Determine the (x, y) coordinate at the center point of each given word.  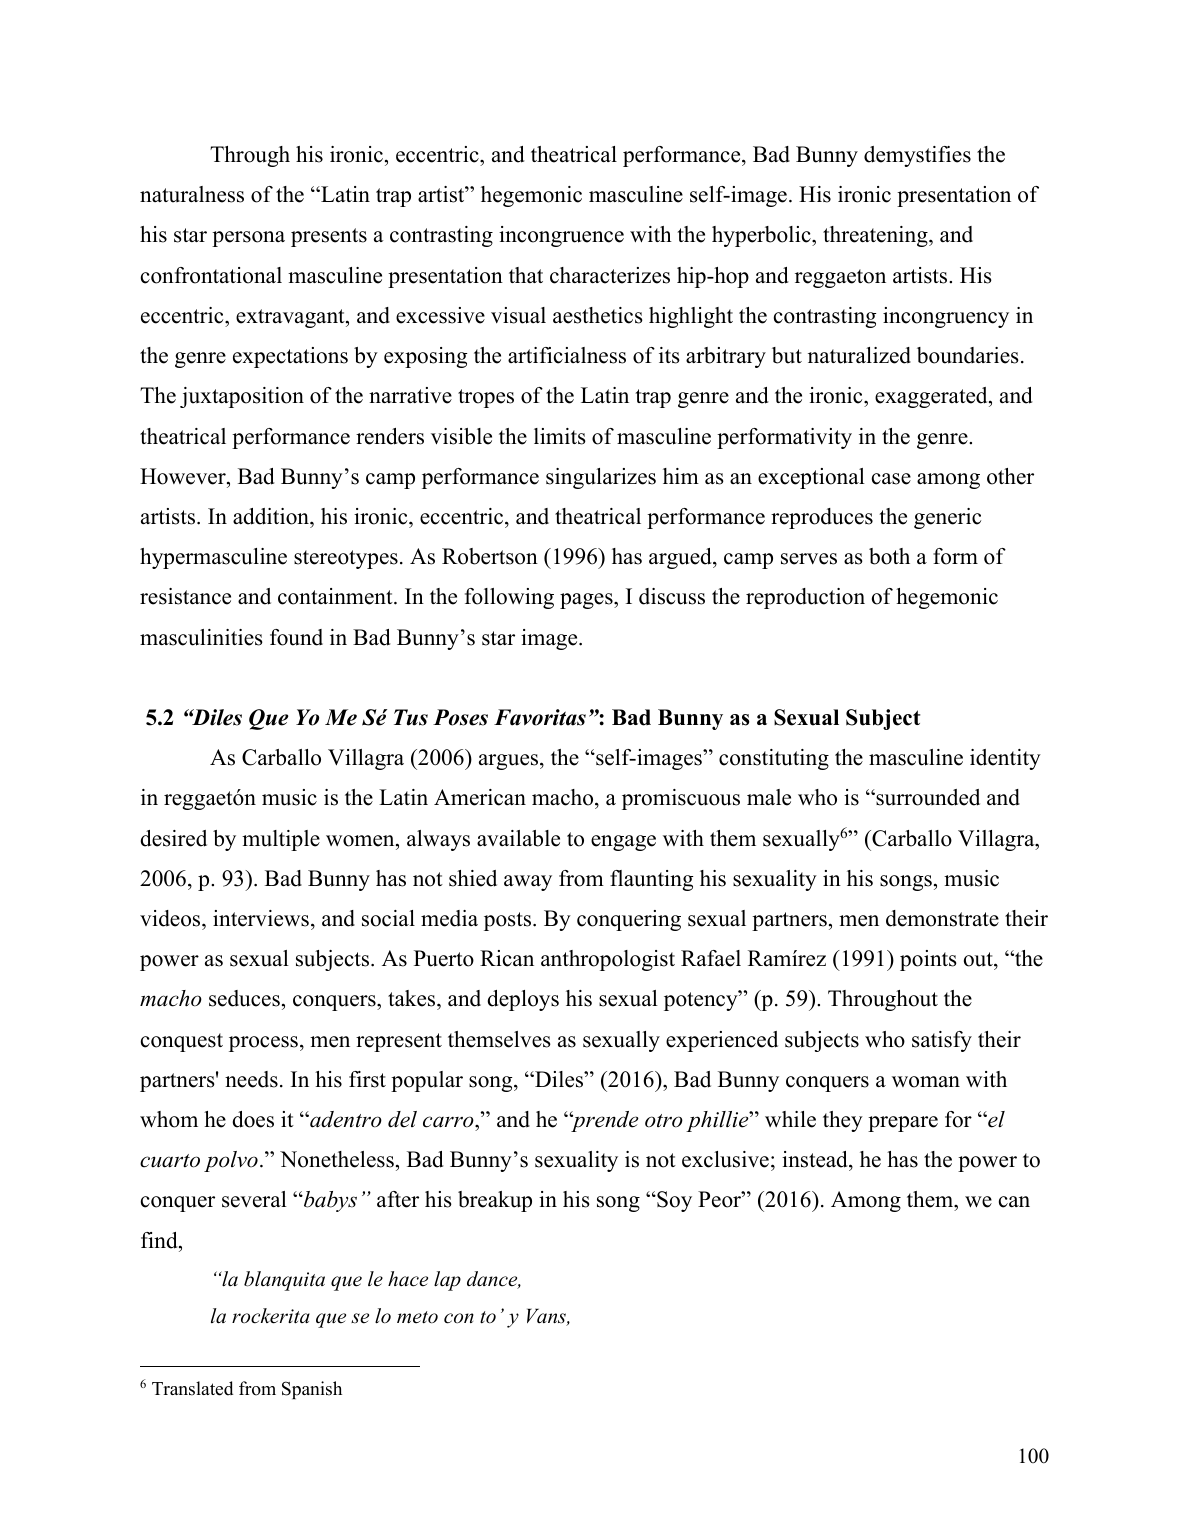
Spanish (312, 1390)
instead (816, 1161)
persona (248, 239)
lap (447, 1281)
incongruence (561, 236)
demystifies (917, 156)
